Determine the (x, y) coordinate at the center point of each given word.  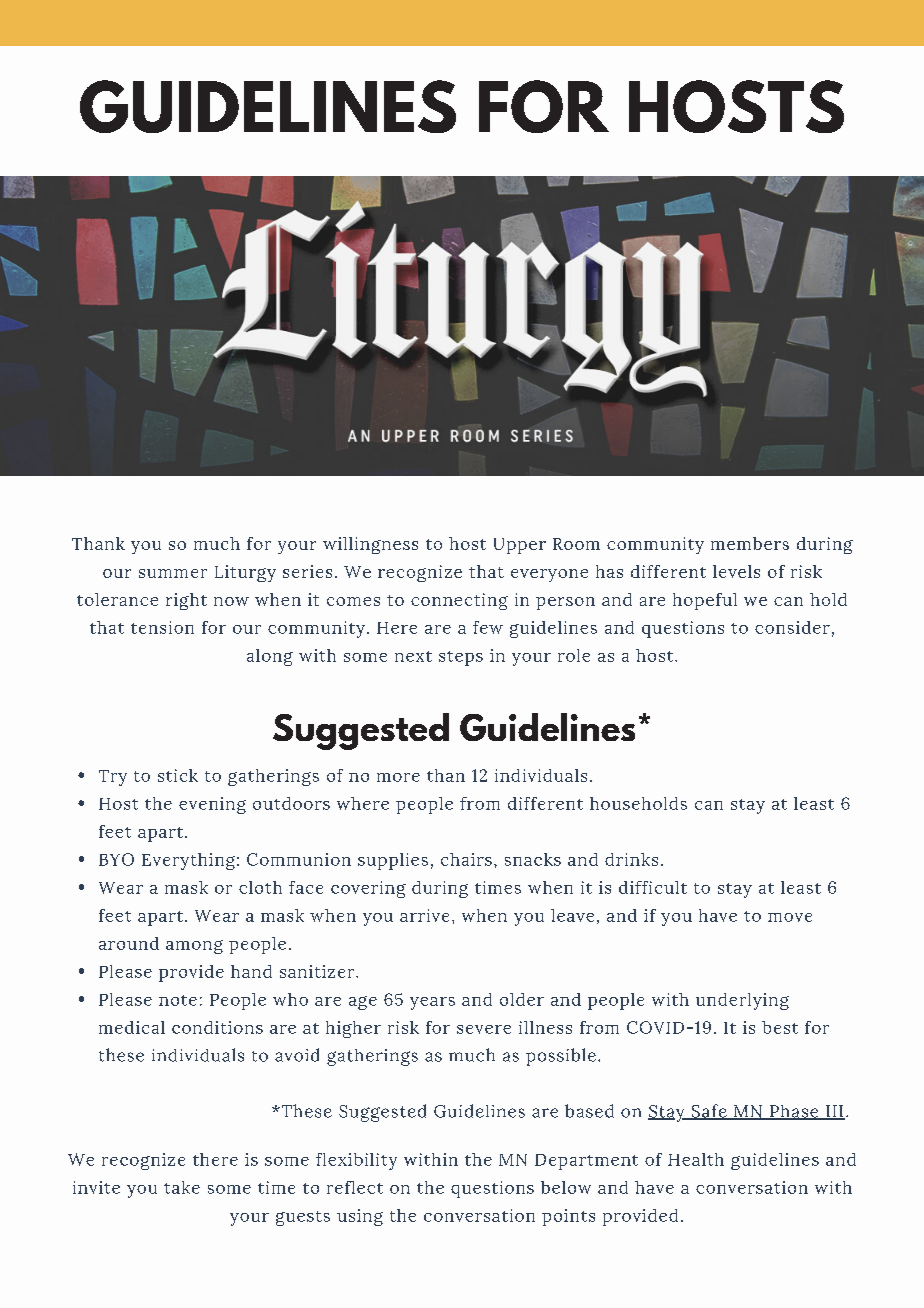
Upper (520, 546)
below (566, 1187)
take (182, 1187)
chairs (466, 859)
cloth (260, 887)
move (790, 917)
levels (736, 571)
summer (173, 573)
